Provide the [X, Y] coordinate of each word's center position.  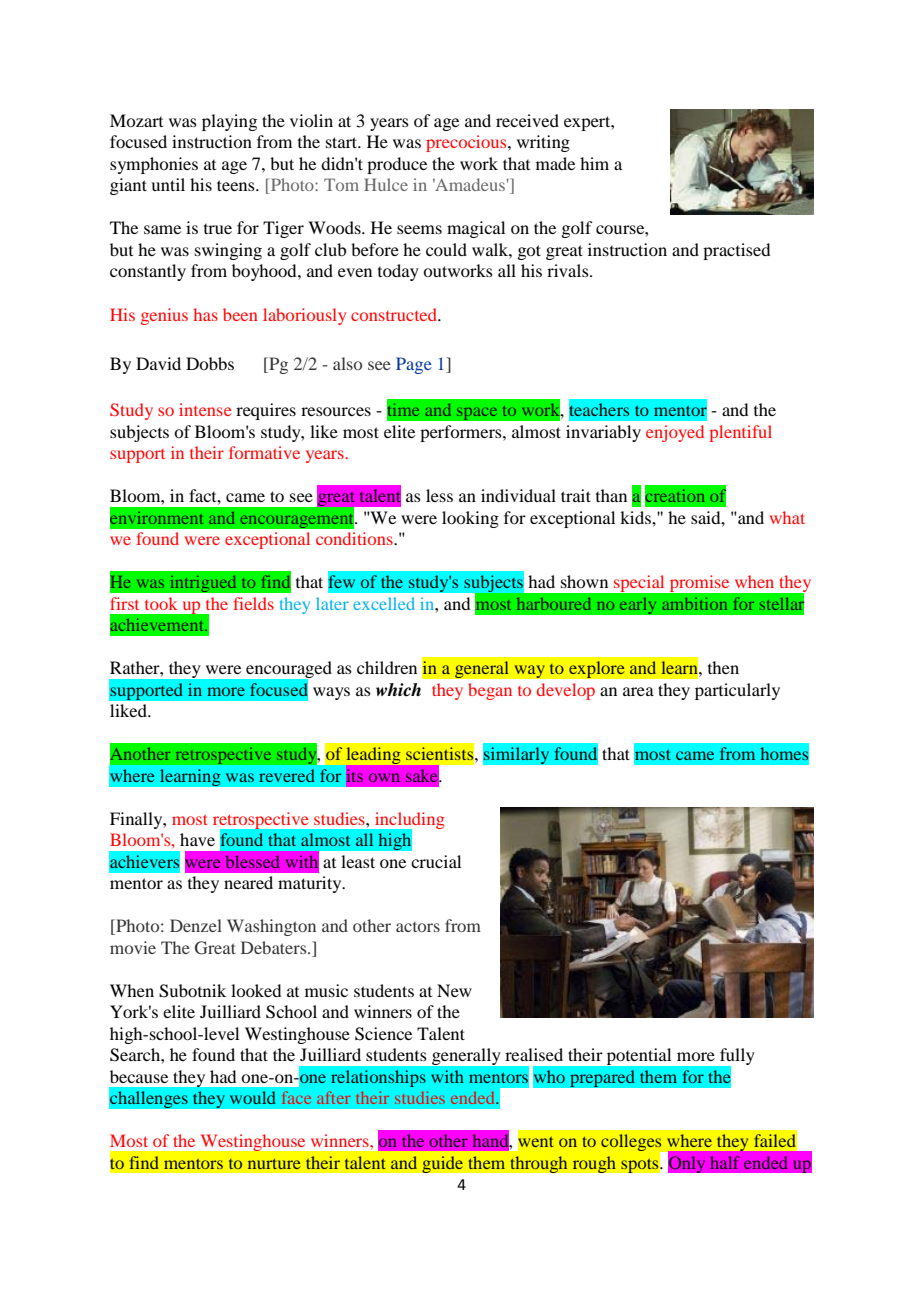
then [723, 667]
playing [229, 122]
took [161, 603]
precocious [467, 143]
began [490, 691]
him [594, 163]
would [253, 1097]
